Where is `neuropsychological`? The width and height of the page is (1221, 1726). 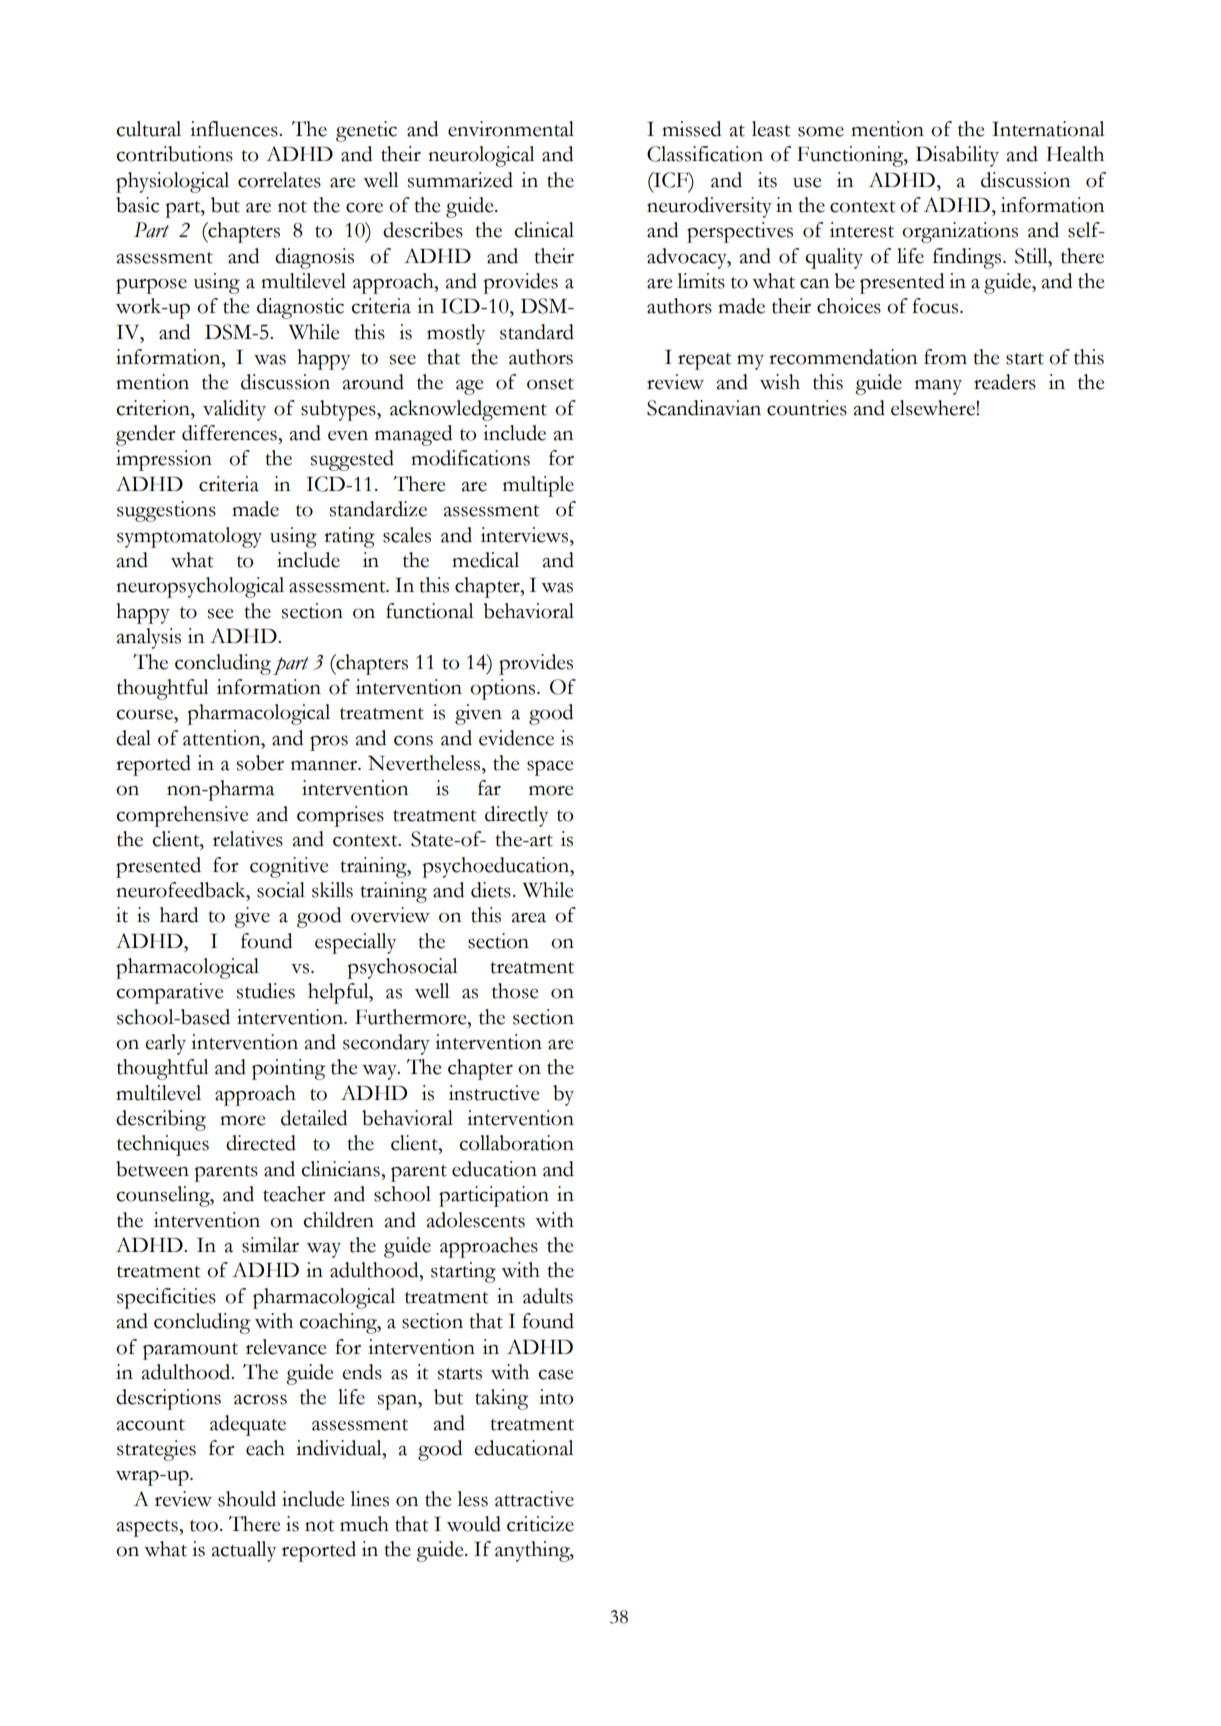
neuropsychological is located at coordinates (200, 587).
